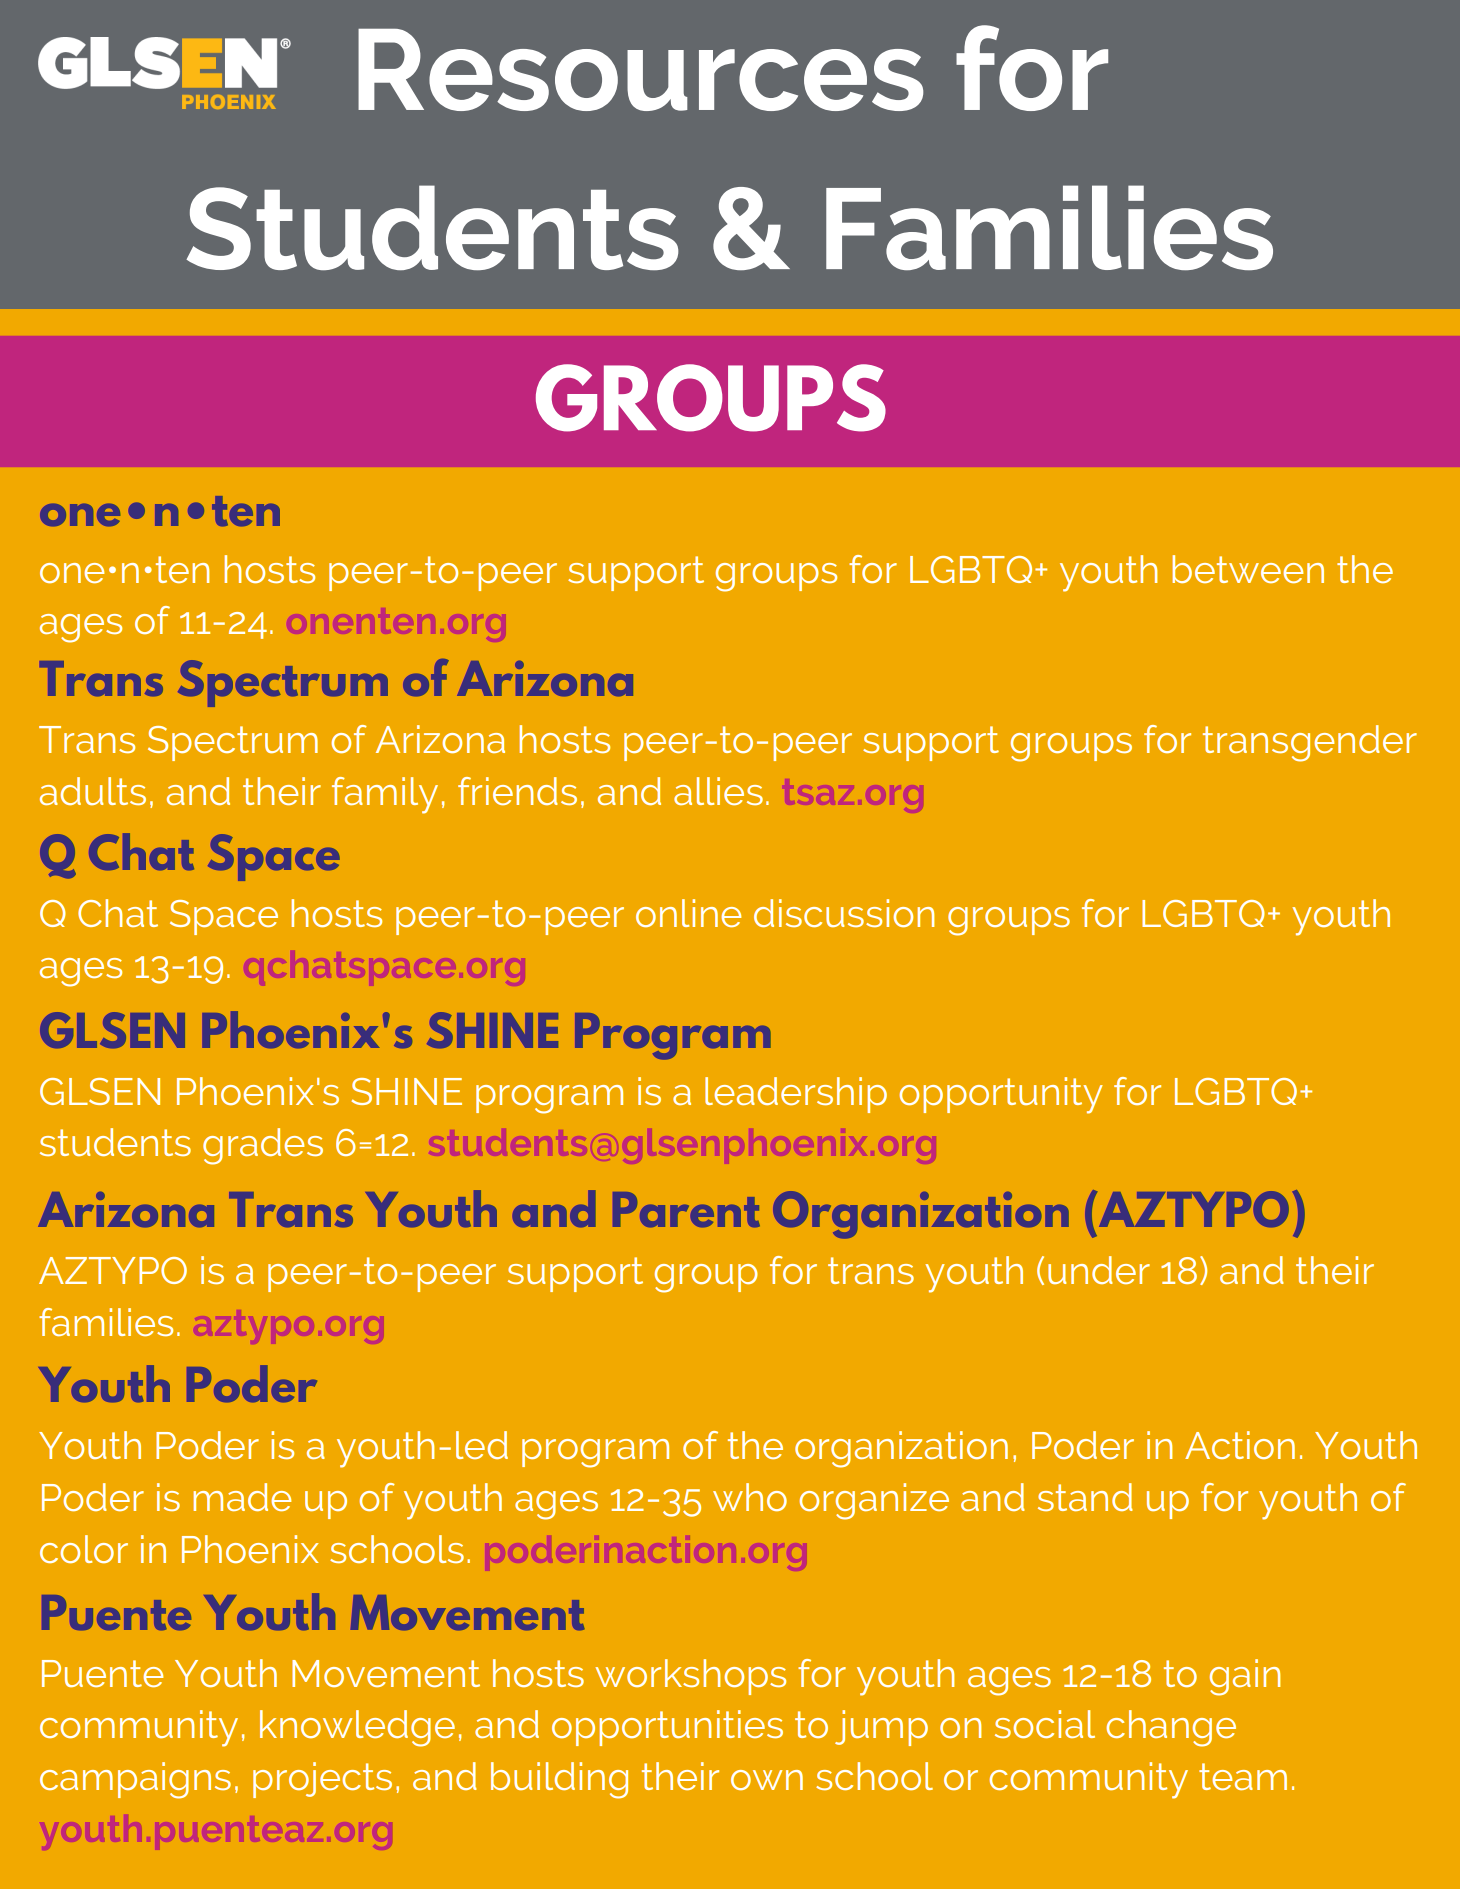 The width and height of the page is (1460, 1889). I want to click on campaigns, so click(135, 1780).
